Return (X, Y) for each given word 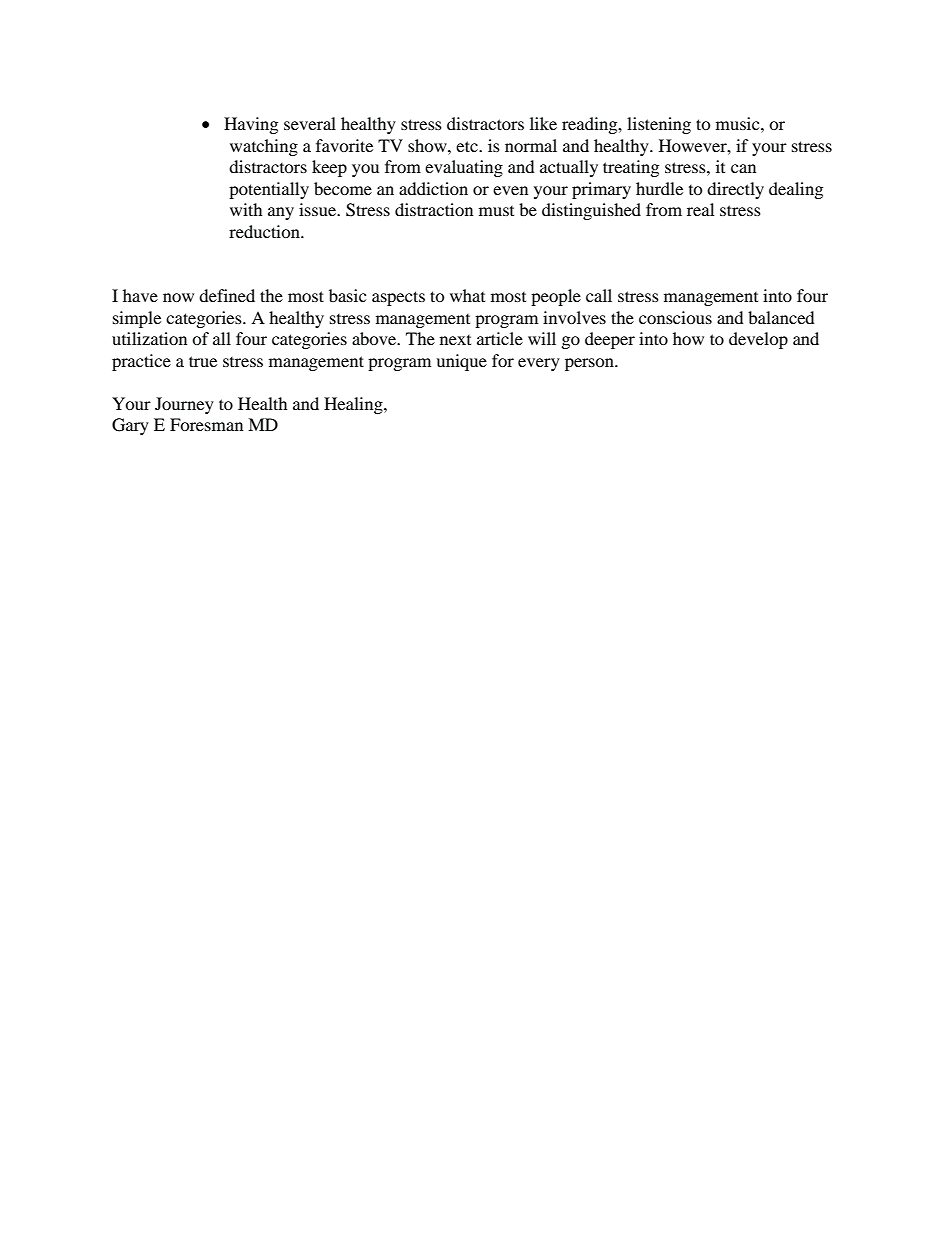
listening (659, 125)
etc (468, 146)
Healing (354, 405)
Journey (184, 405)
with (246, 209)
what (467, 295)
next (455, 340)
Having (251, 125)
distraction (434, 209)
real (700, 209)
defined (227, 295)
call (599, 295)
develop (758, 340)
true (203, 361)
